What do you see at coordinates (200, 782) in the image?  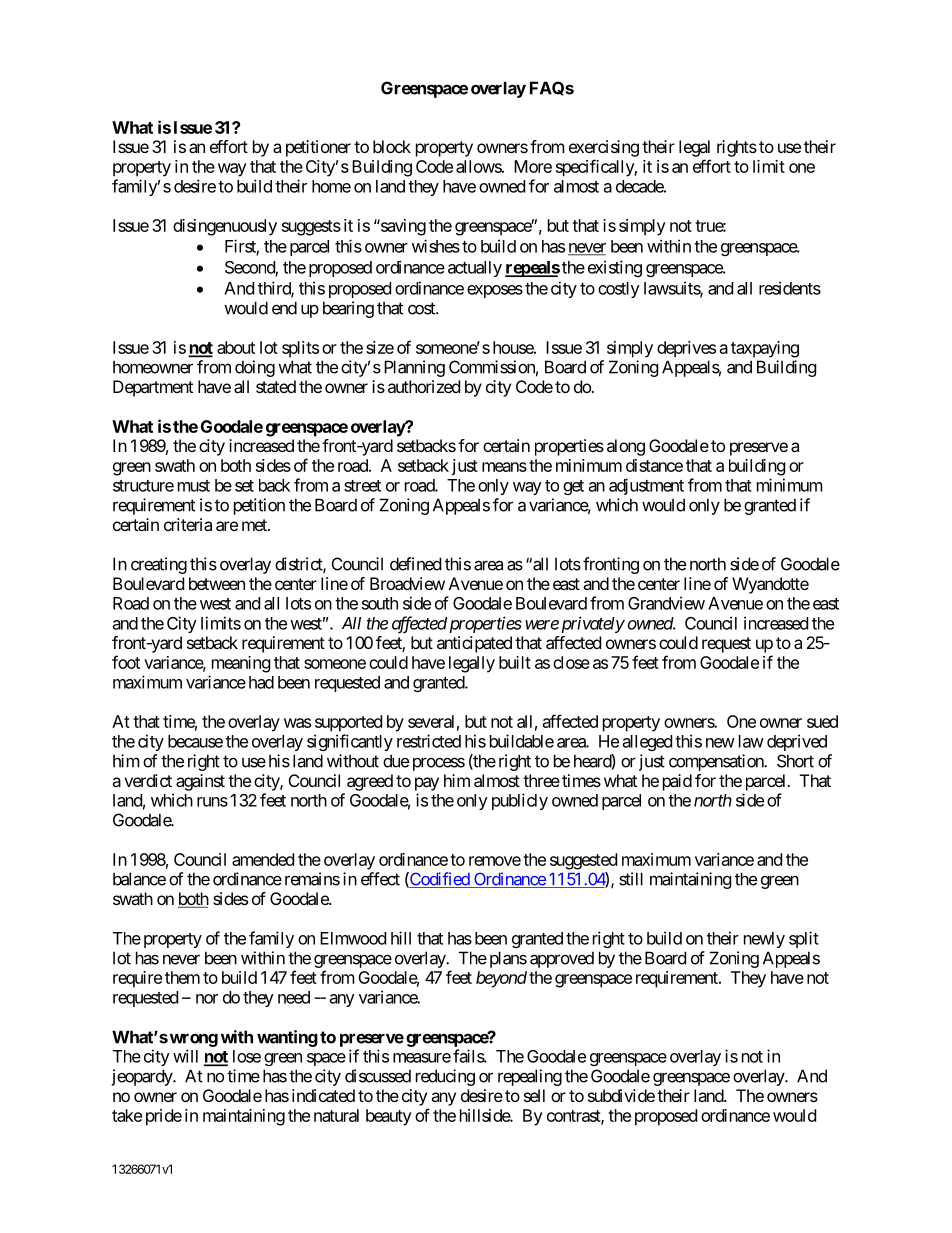 I see `against` at bounding box center [200, 782].
